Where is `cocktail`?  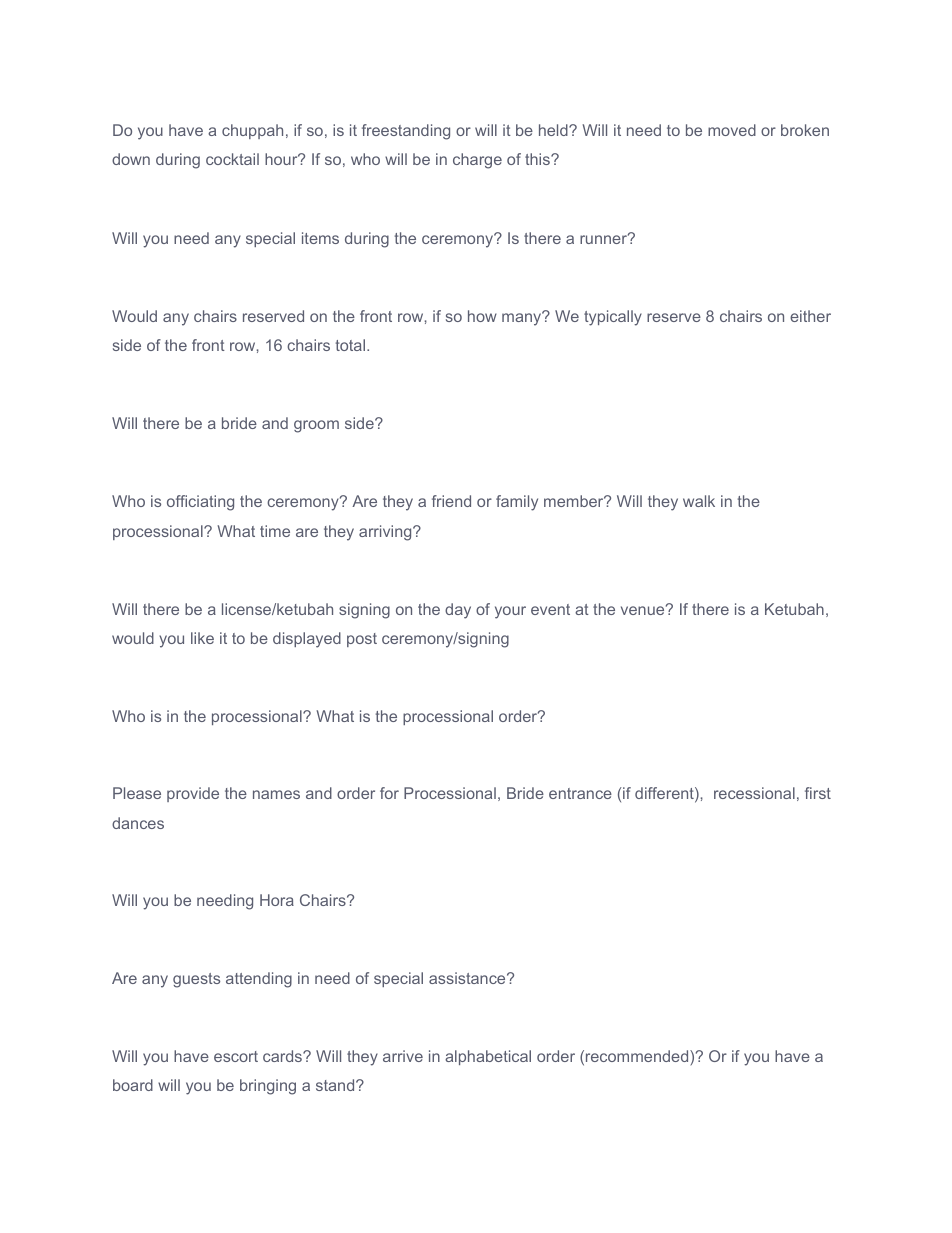 cocktail is located at coordinates (232, 159).
